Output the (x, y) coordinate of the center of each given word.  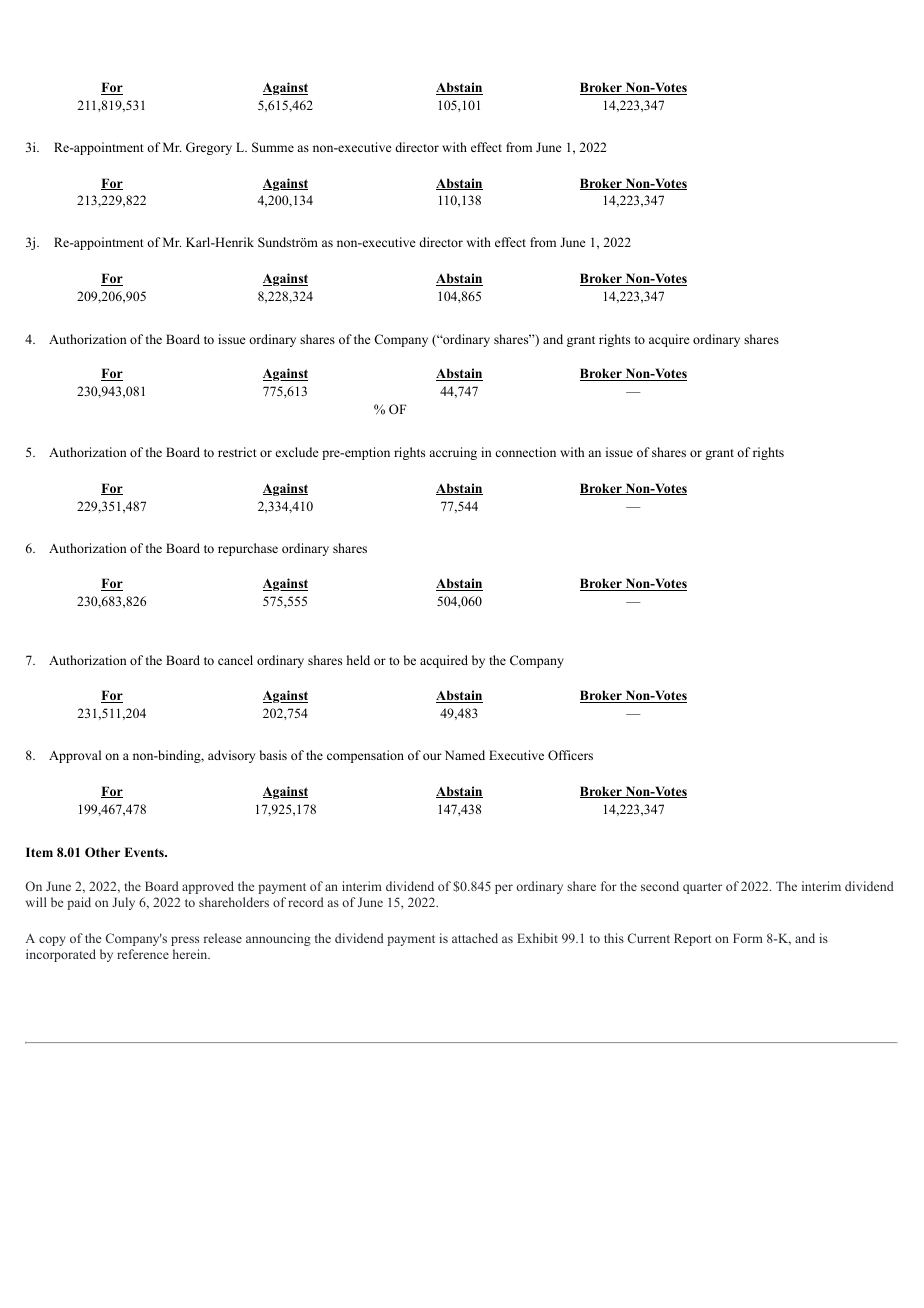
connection (525, 452)
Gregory (209, 148)
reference (143, 954)
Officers (570, 755)
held (358, 660)
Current (649, 938)
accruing (453, 453)
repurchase (248, 549)
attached (475, 938)
